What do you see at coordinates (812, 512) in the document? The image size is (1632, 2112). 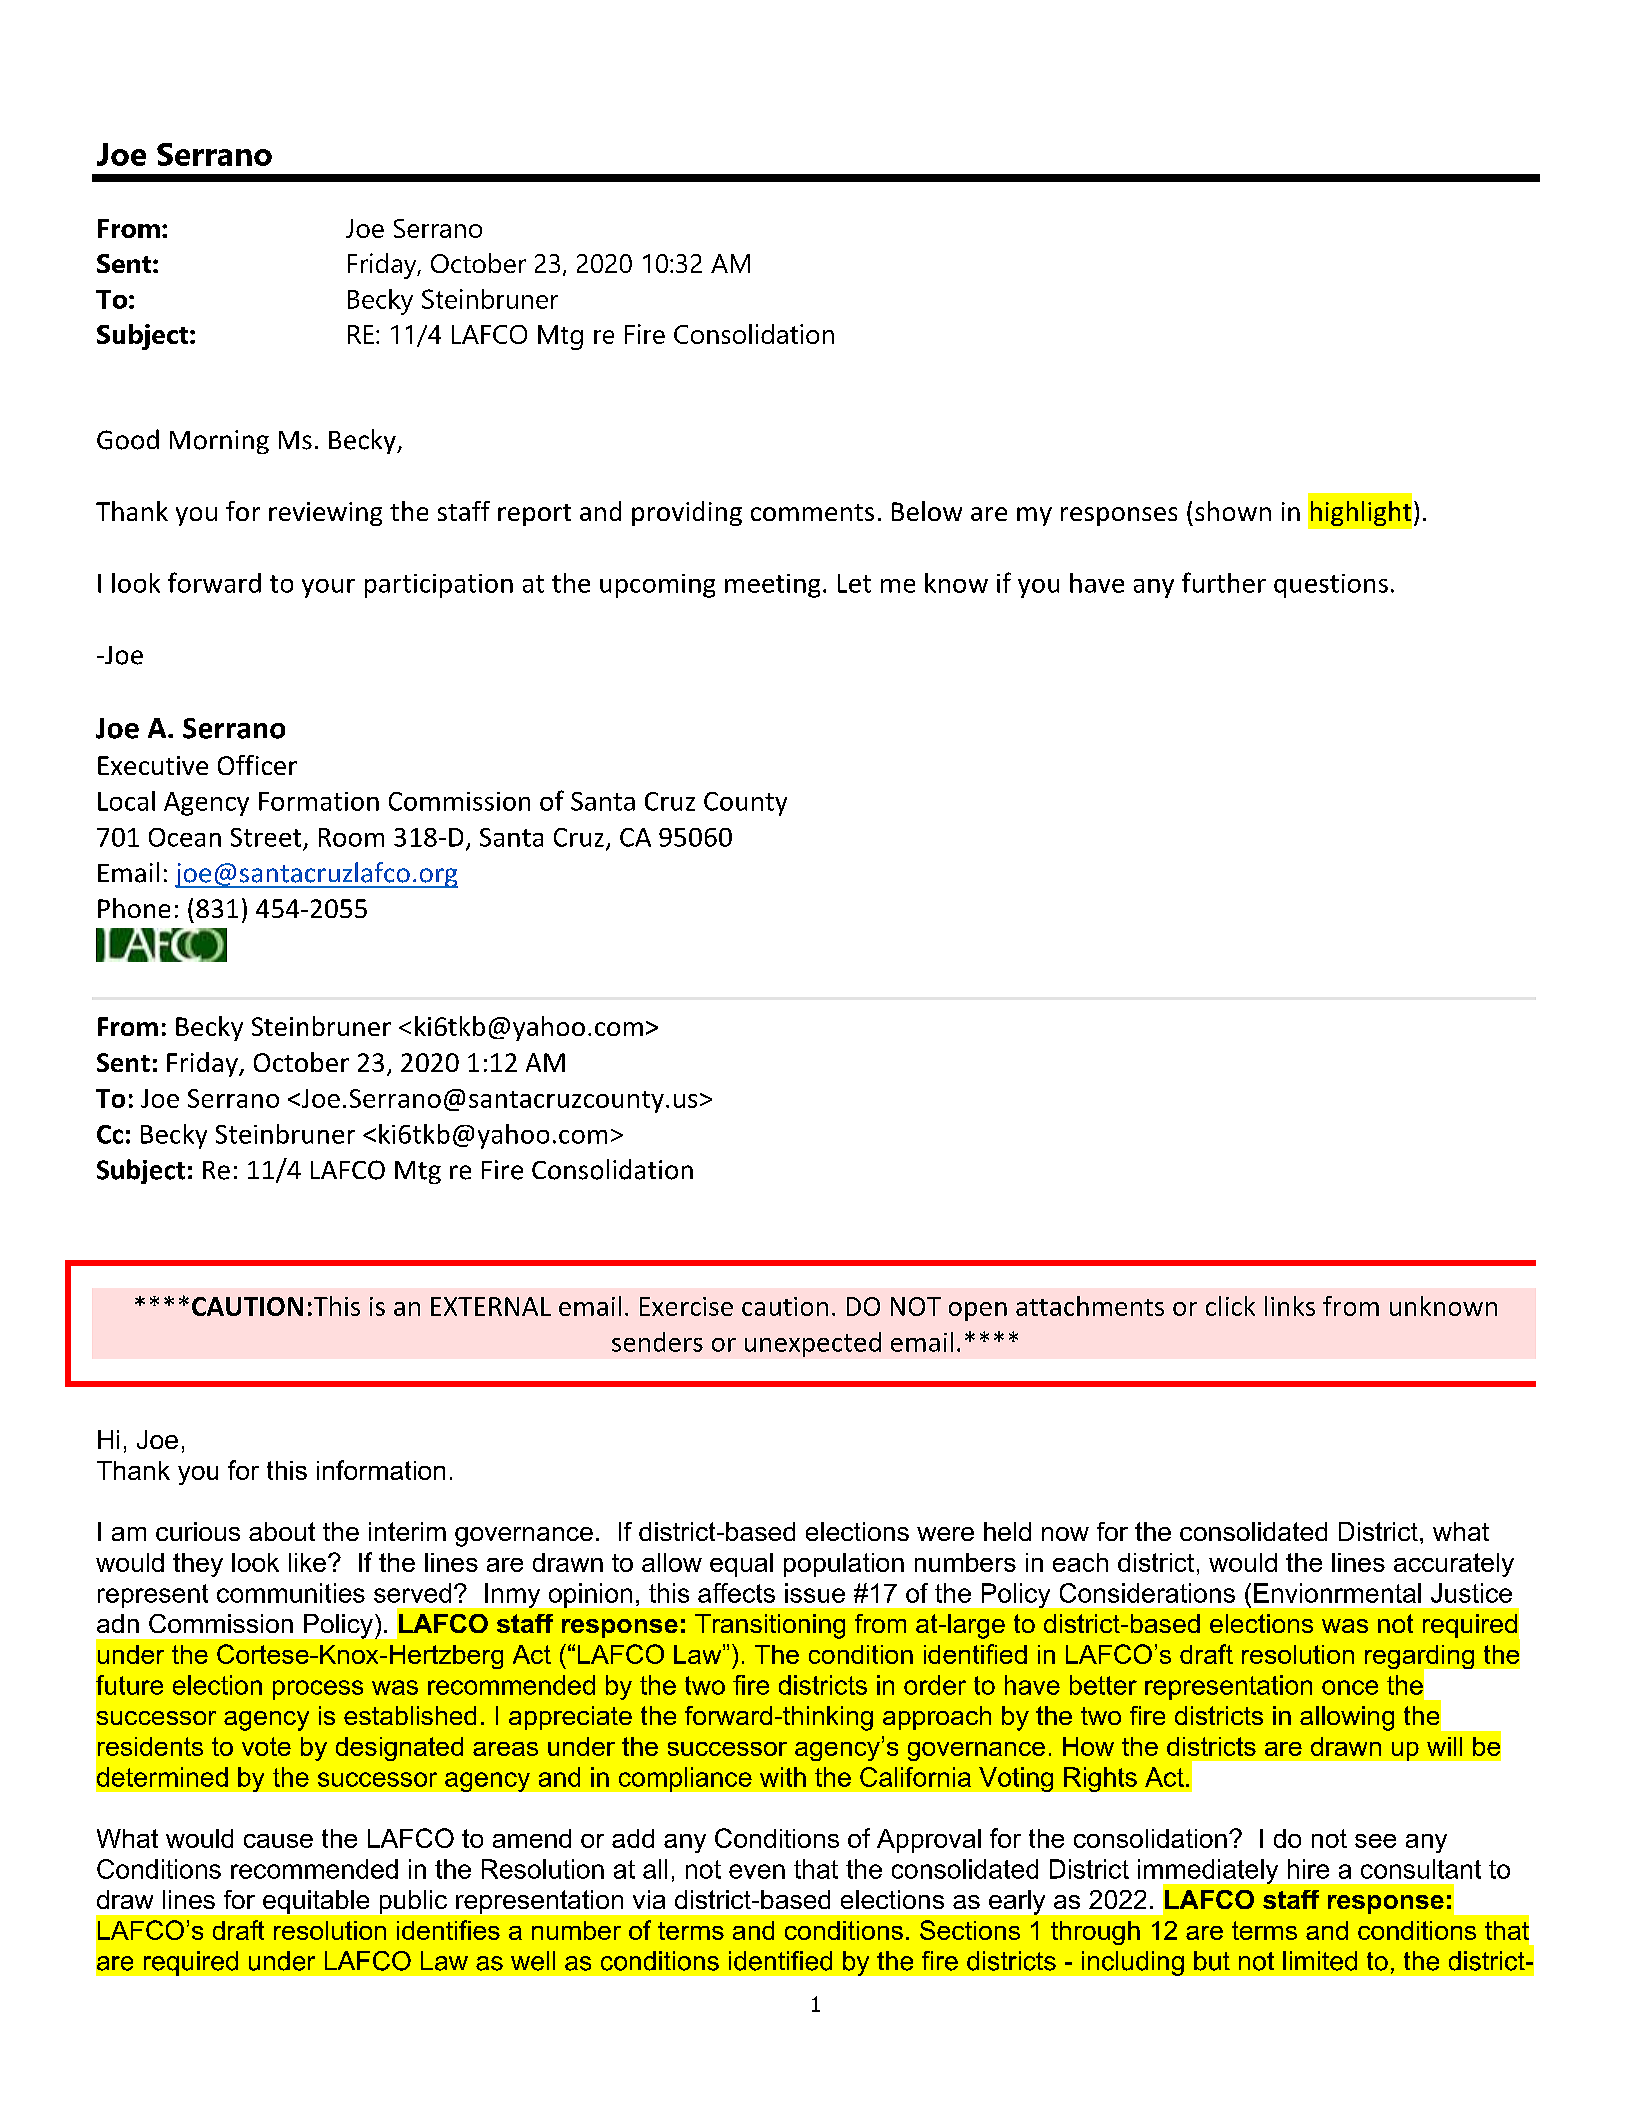 I see `comments` at bounding box center [812, 512].
